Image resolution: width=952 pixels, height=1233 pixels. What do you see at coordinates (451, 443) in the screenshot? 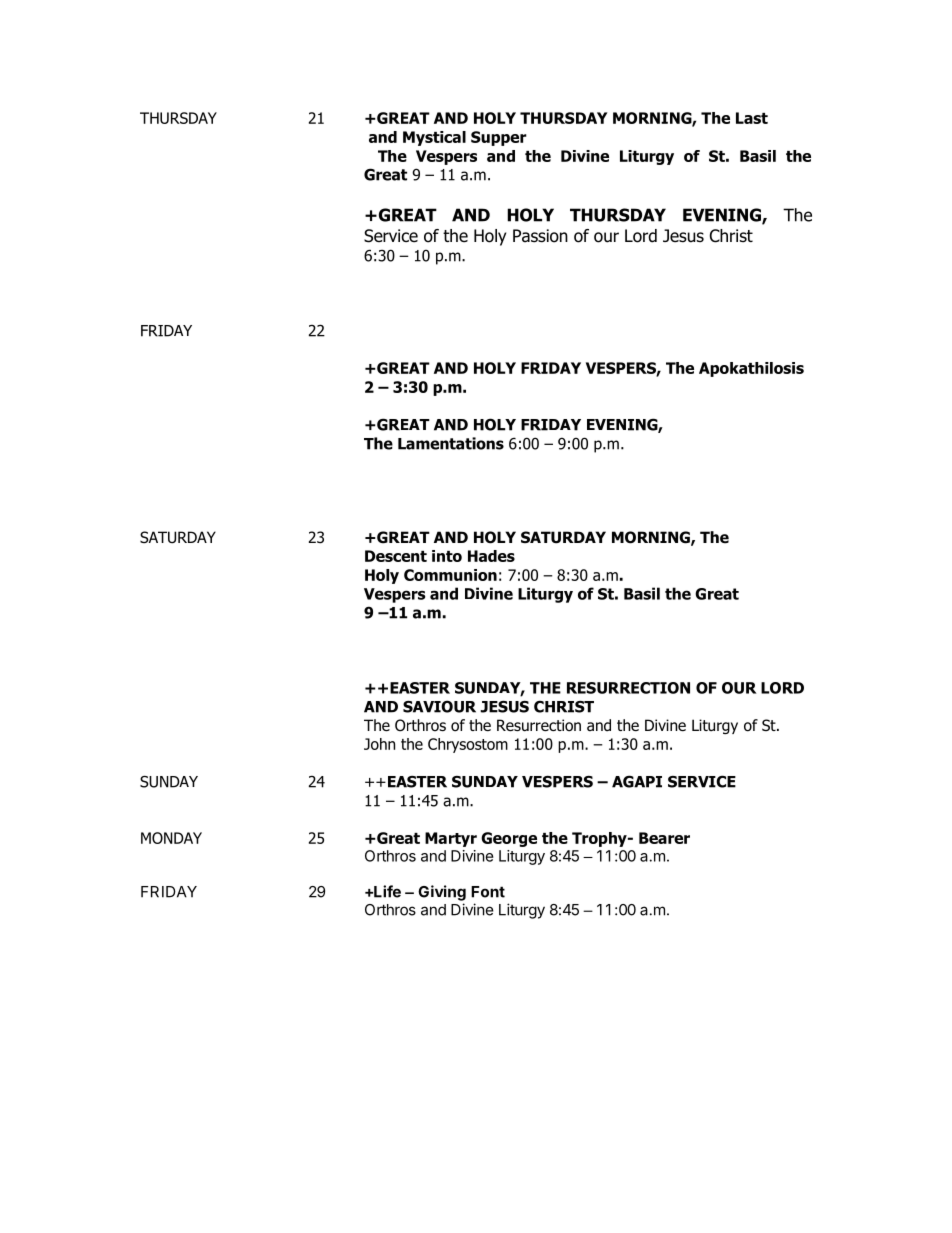
I see `Lamentations` at bounding box center [451, 443].
